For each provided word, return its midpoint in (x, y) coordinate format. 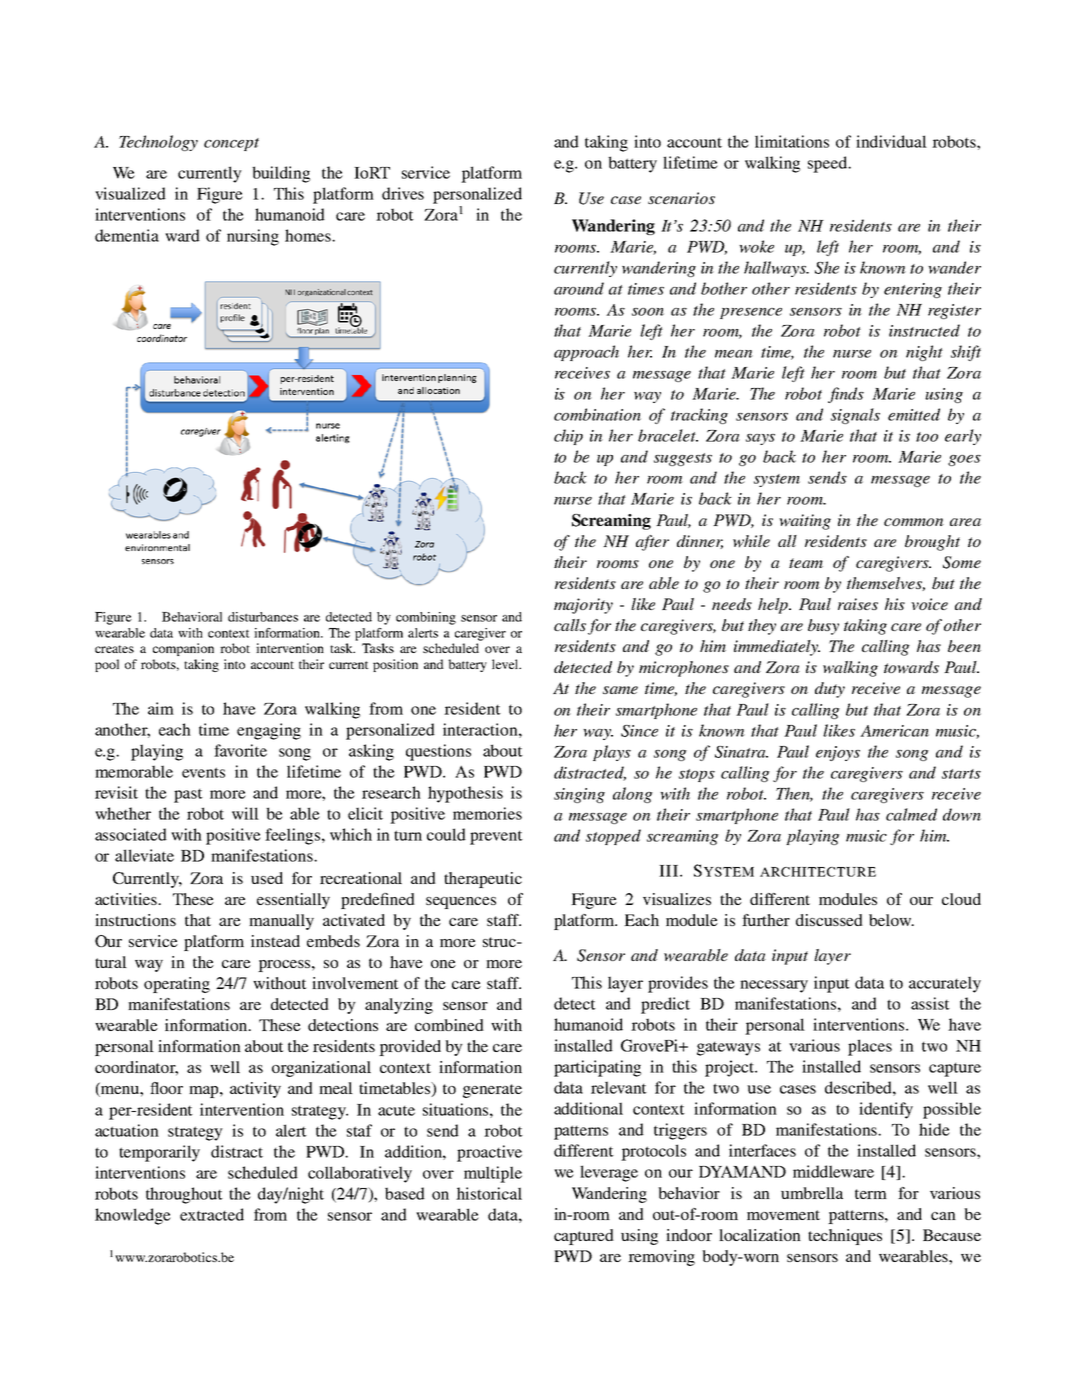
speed (829, 164)
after (652, 543)
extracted (212, 1214)
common (914, 522)
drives (403, 193)
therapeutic (483, 880)
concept (231, 144)
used (267, 878)
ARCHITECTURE (818, 872)
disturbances (263, 617)
